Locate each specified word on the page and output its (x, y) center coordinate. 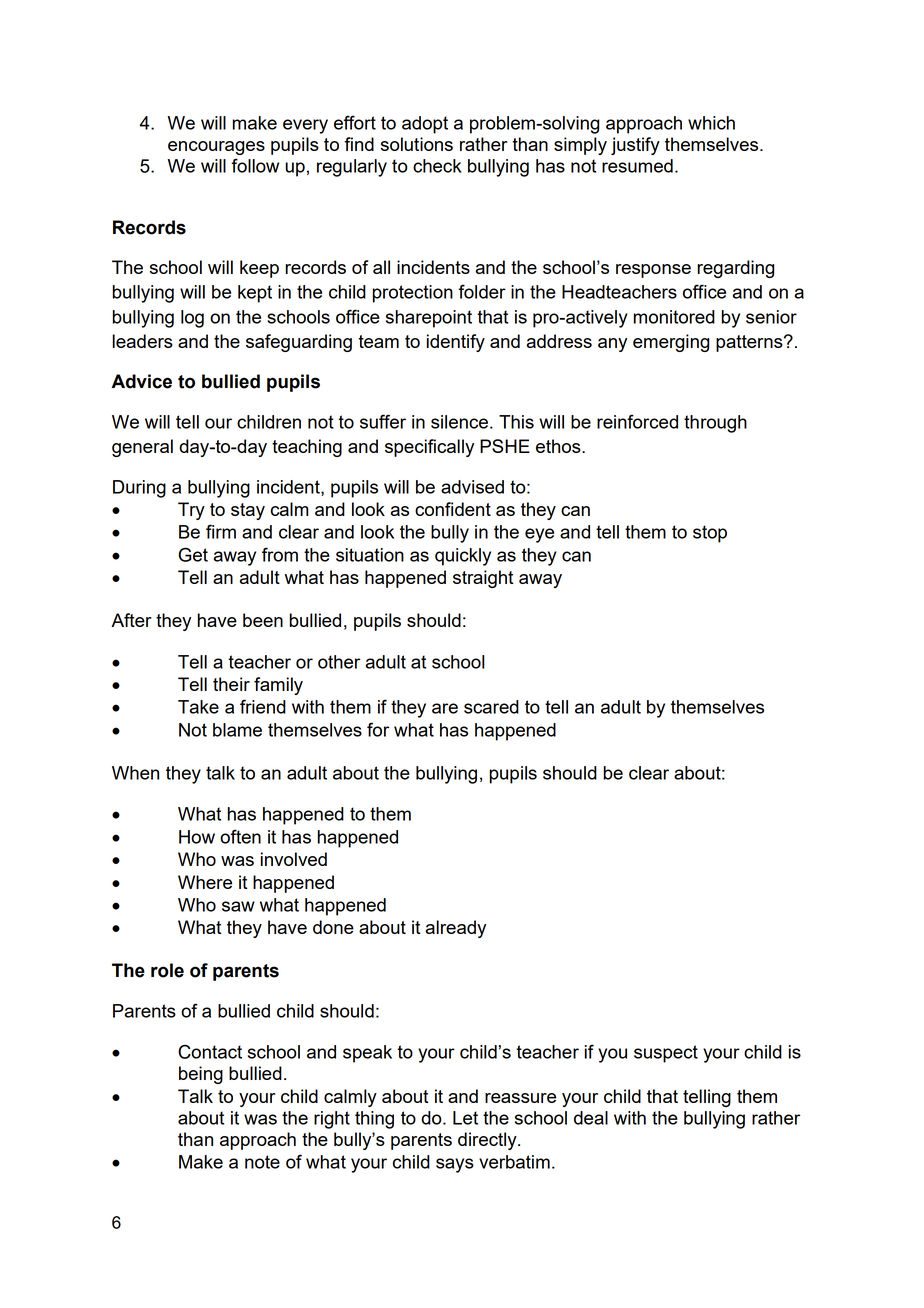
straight (483, 579)
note (262, 1162)
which (711, 123)
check (437, 166)
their (231, 684)
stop (710, 534)
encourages (216, 148)
